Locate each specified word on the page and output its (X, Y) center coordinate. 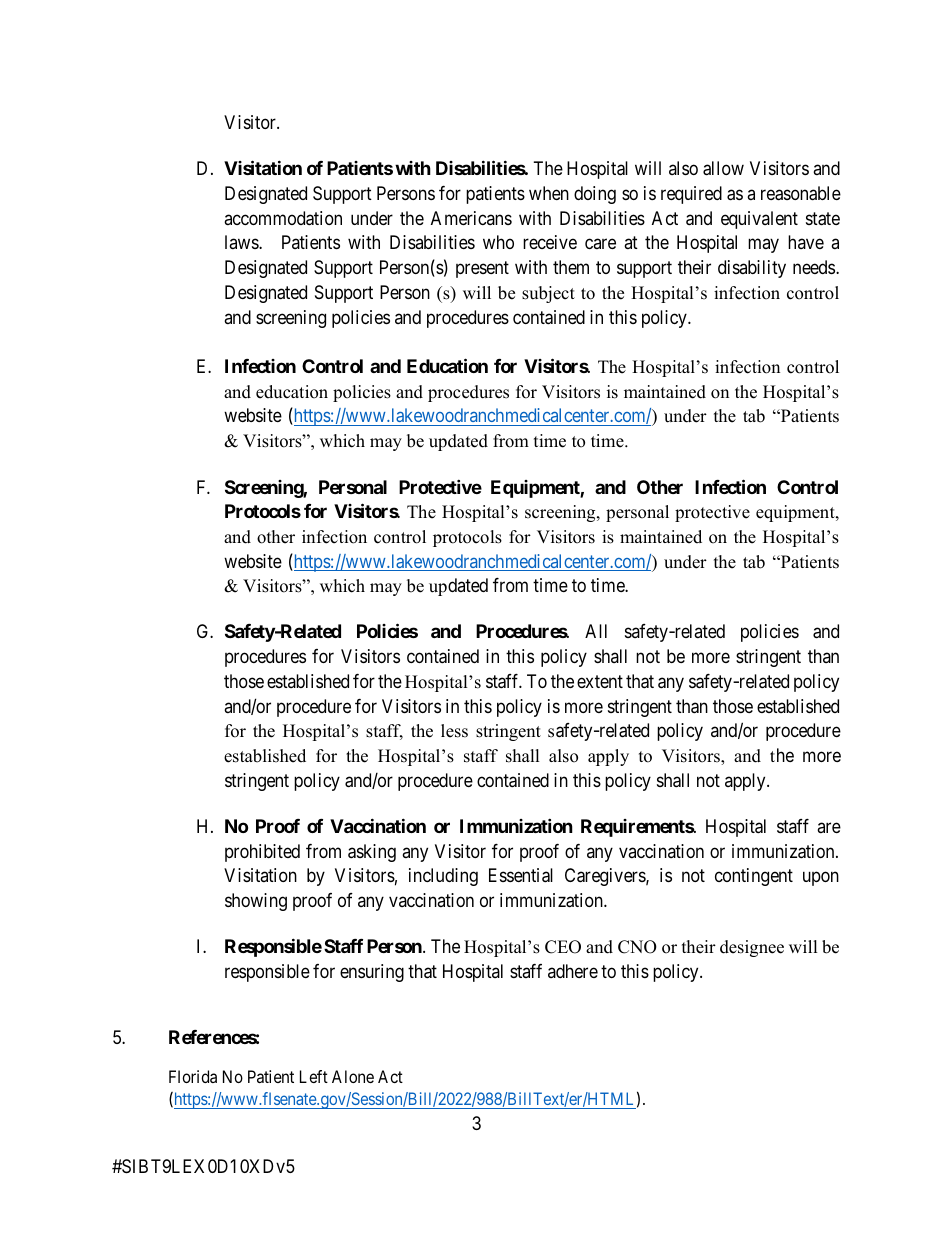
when (549, 193)
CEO (563, 947)
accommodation (283, 218)
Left (314, 1076)
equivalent (759, 220)
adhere (573, 971)
